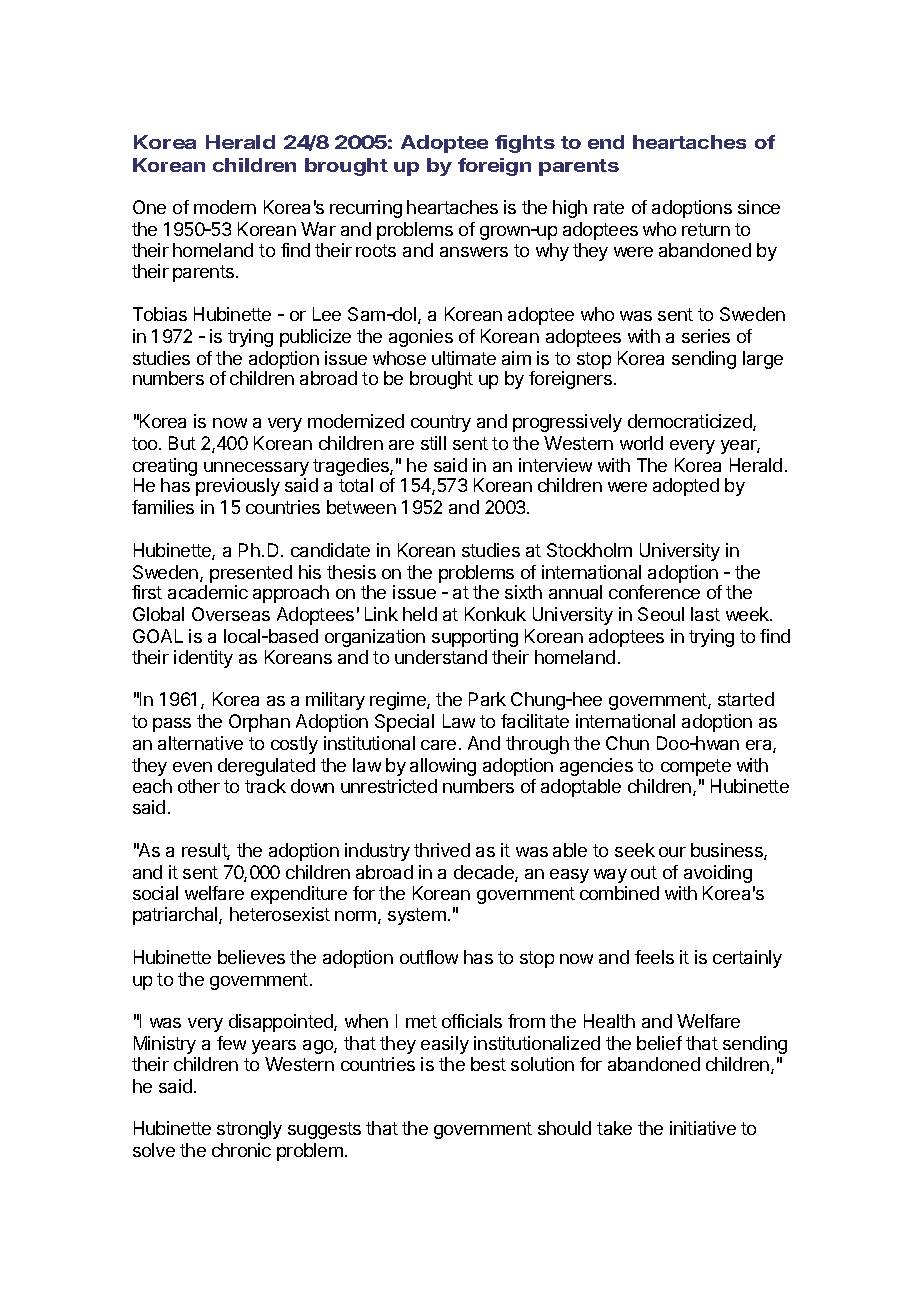 This screenshot has width=924, height=1308. I want to click on strongly, so click(249, 1130).
